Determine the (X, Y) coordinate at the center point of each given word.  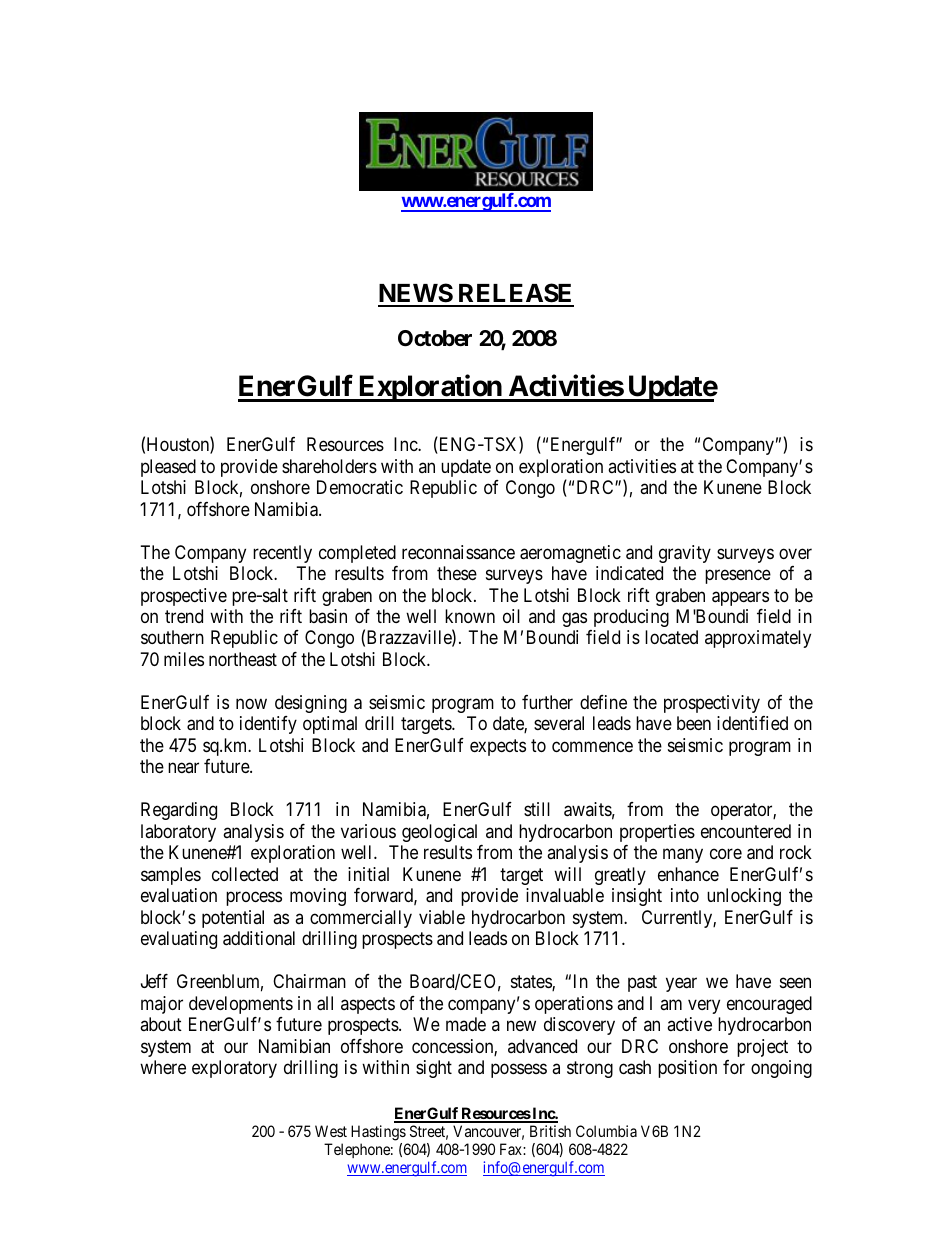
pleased (168, 468)
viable (442, 917)
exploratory (234, 1069)
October (435, 338)
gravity (685, 554)
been (694, 723)
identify (268, 725)
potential (233, 919)
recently (282, 554)
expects (498, 747)
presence (738, 576)
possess (519, 1071)
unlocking (744, 897)
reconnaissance (458, 552)
